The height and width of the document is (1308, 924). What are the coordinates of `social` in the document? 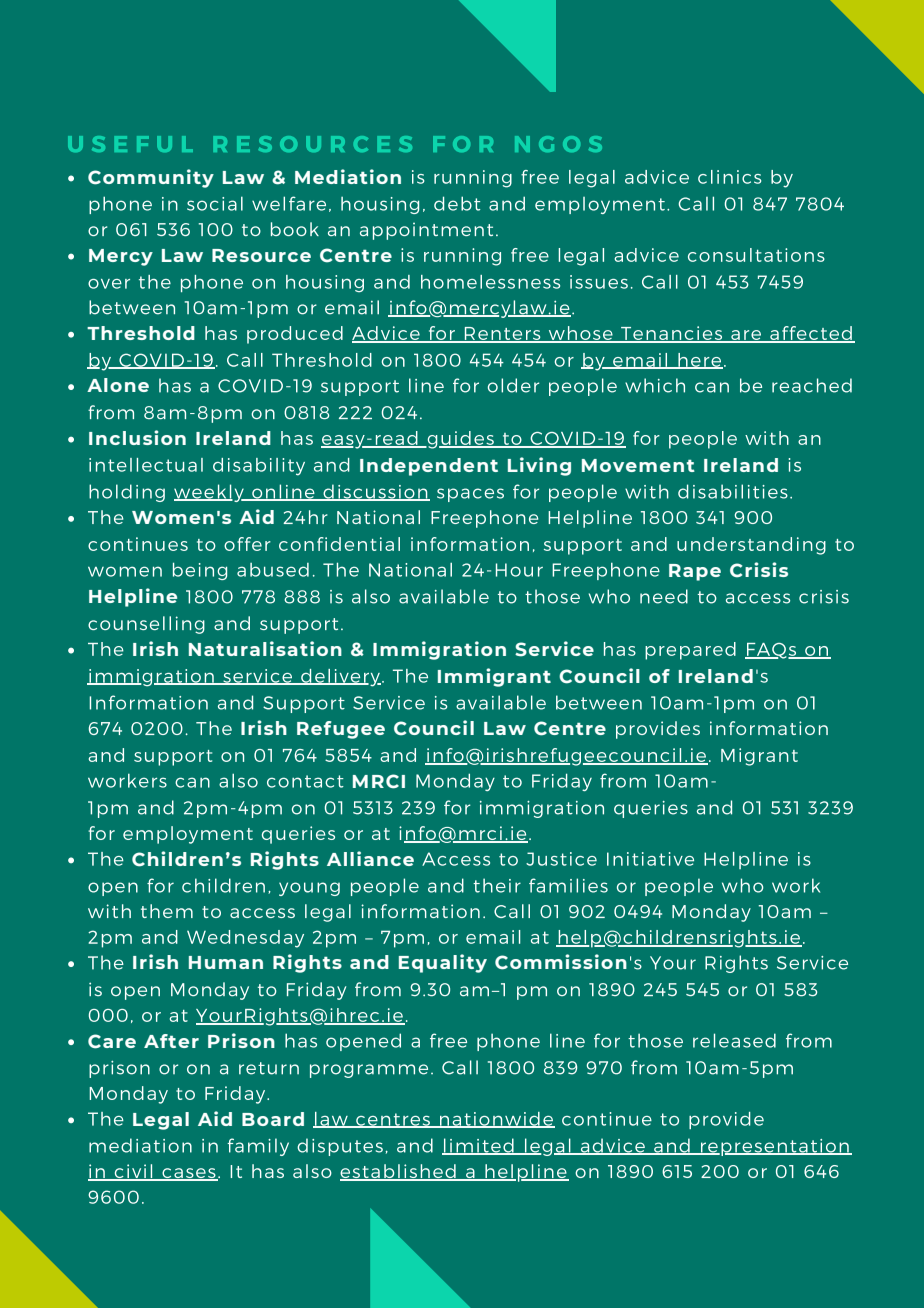 It's located at (215, 203).
